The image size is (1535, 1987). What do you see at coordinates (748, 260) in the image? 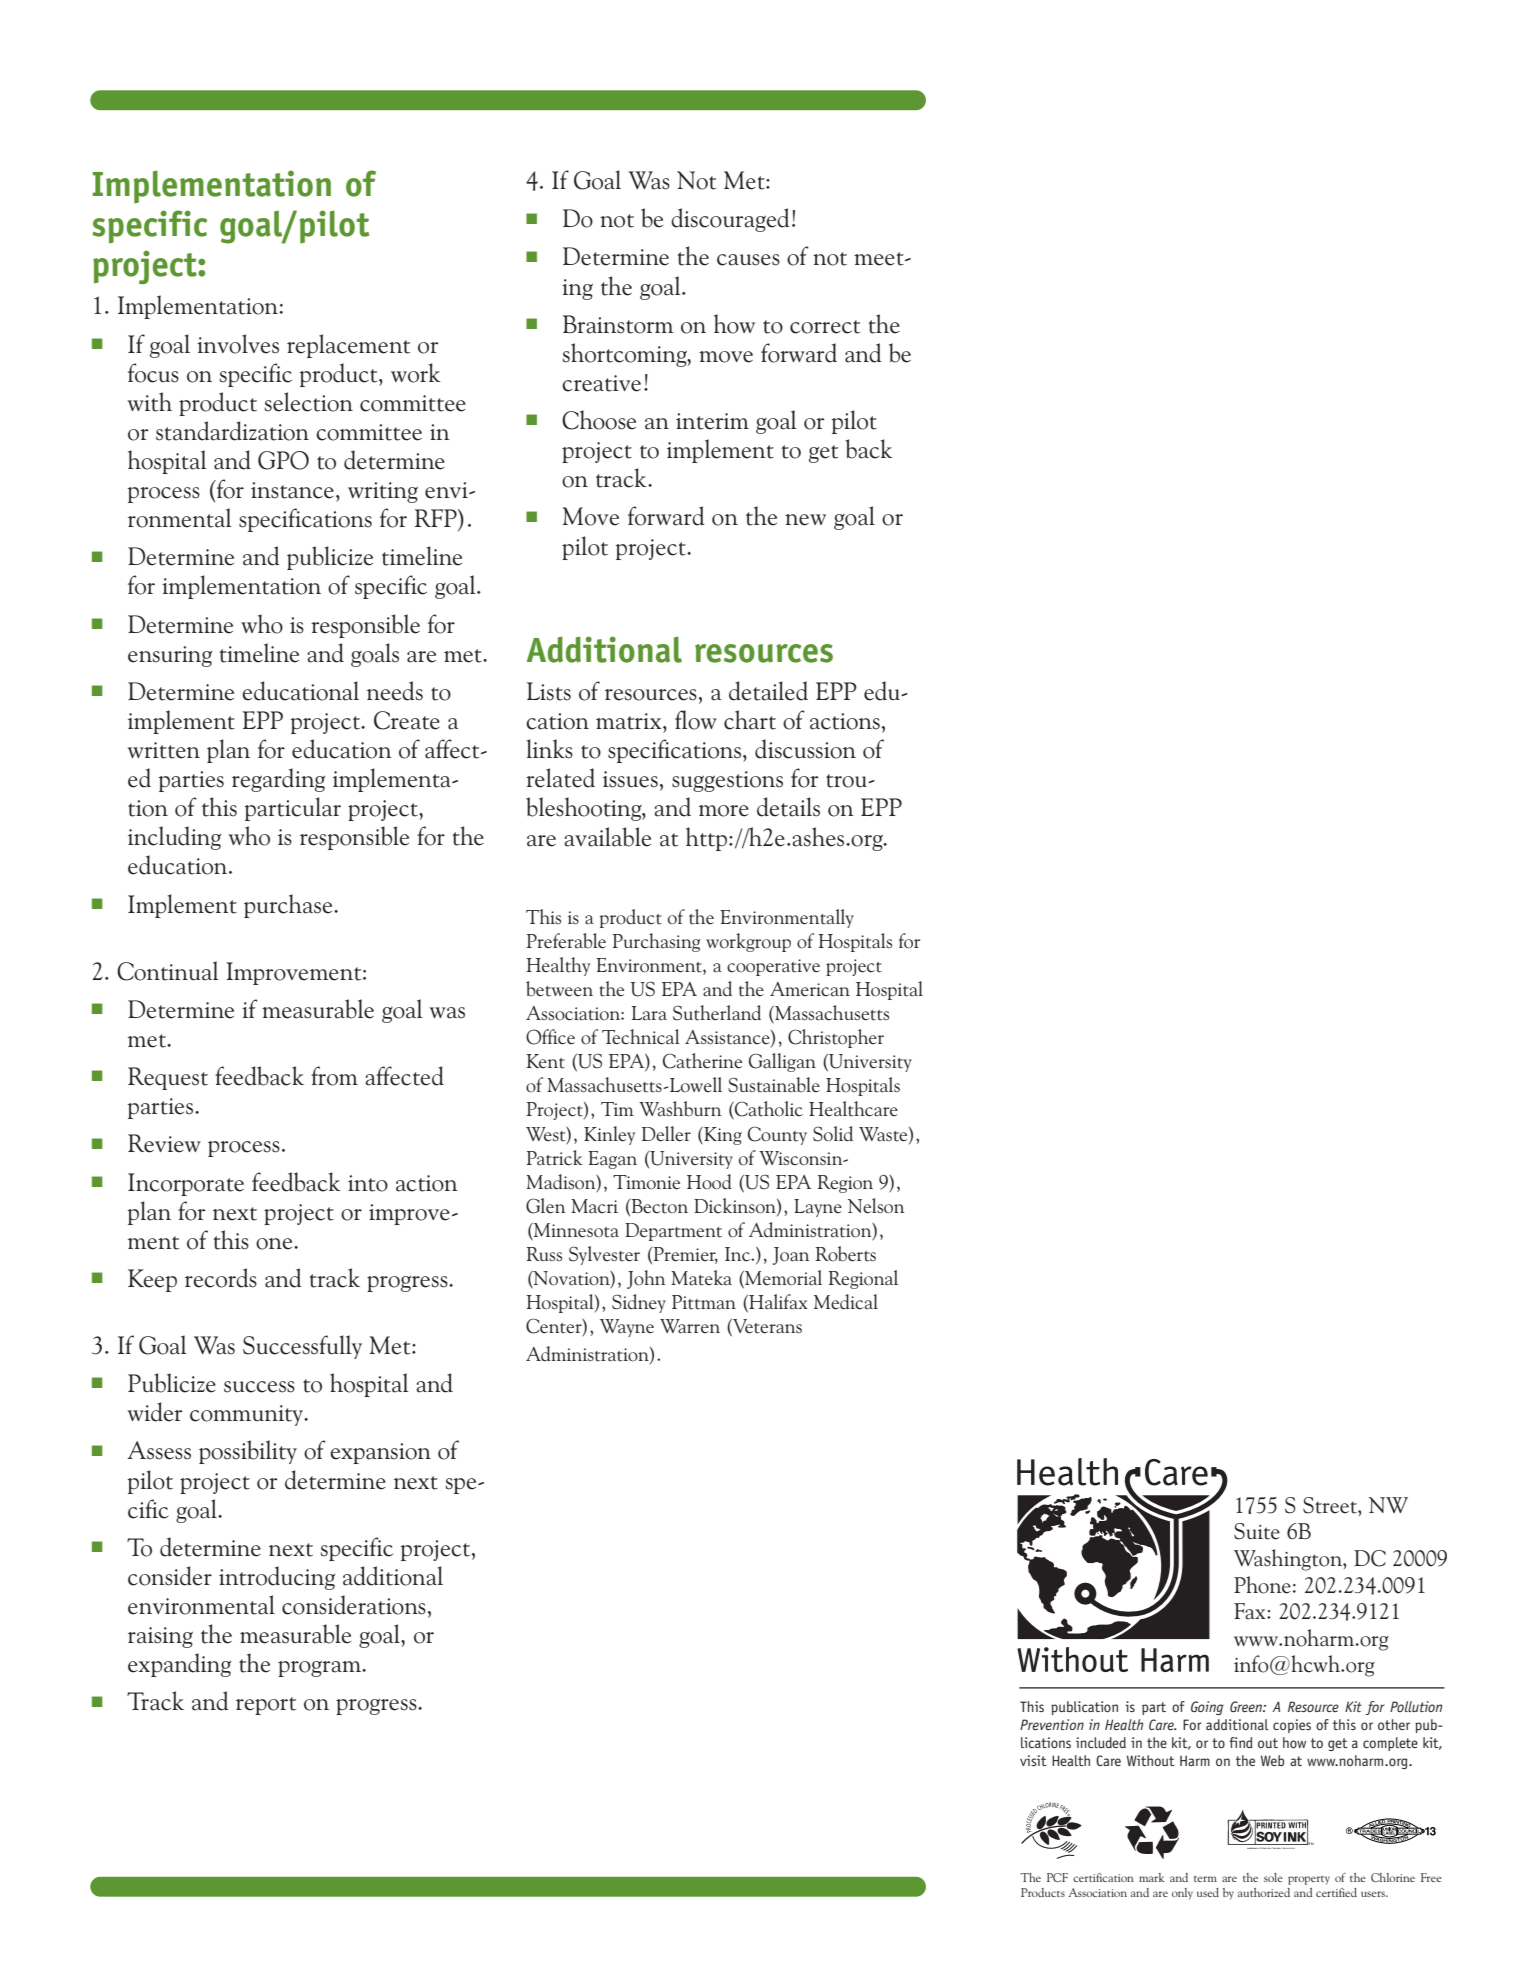
I see `causes` at bounding box center [748, 260].
